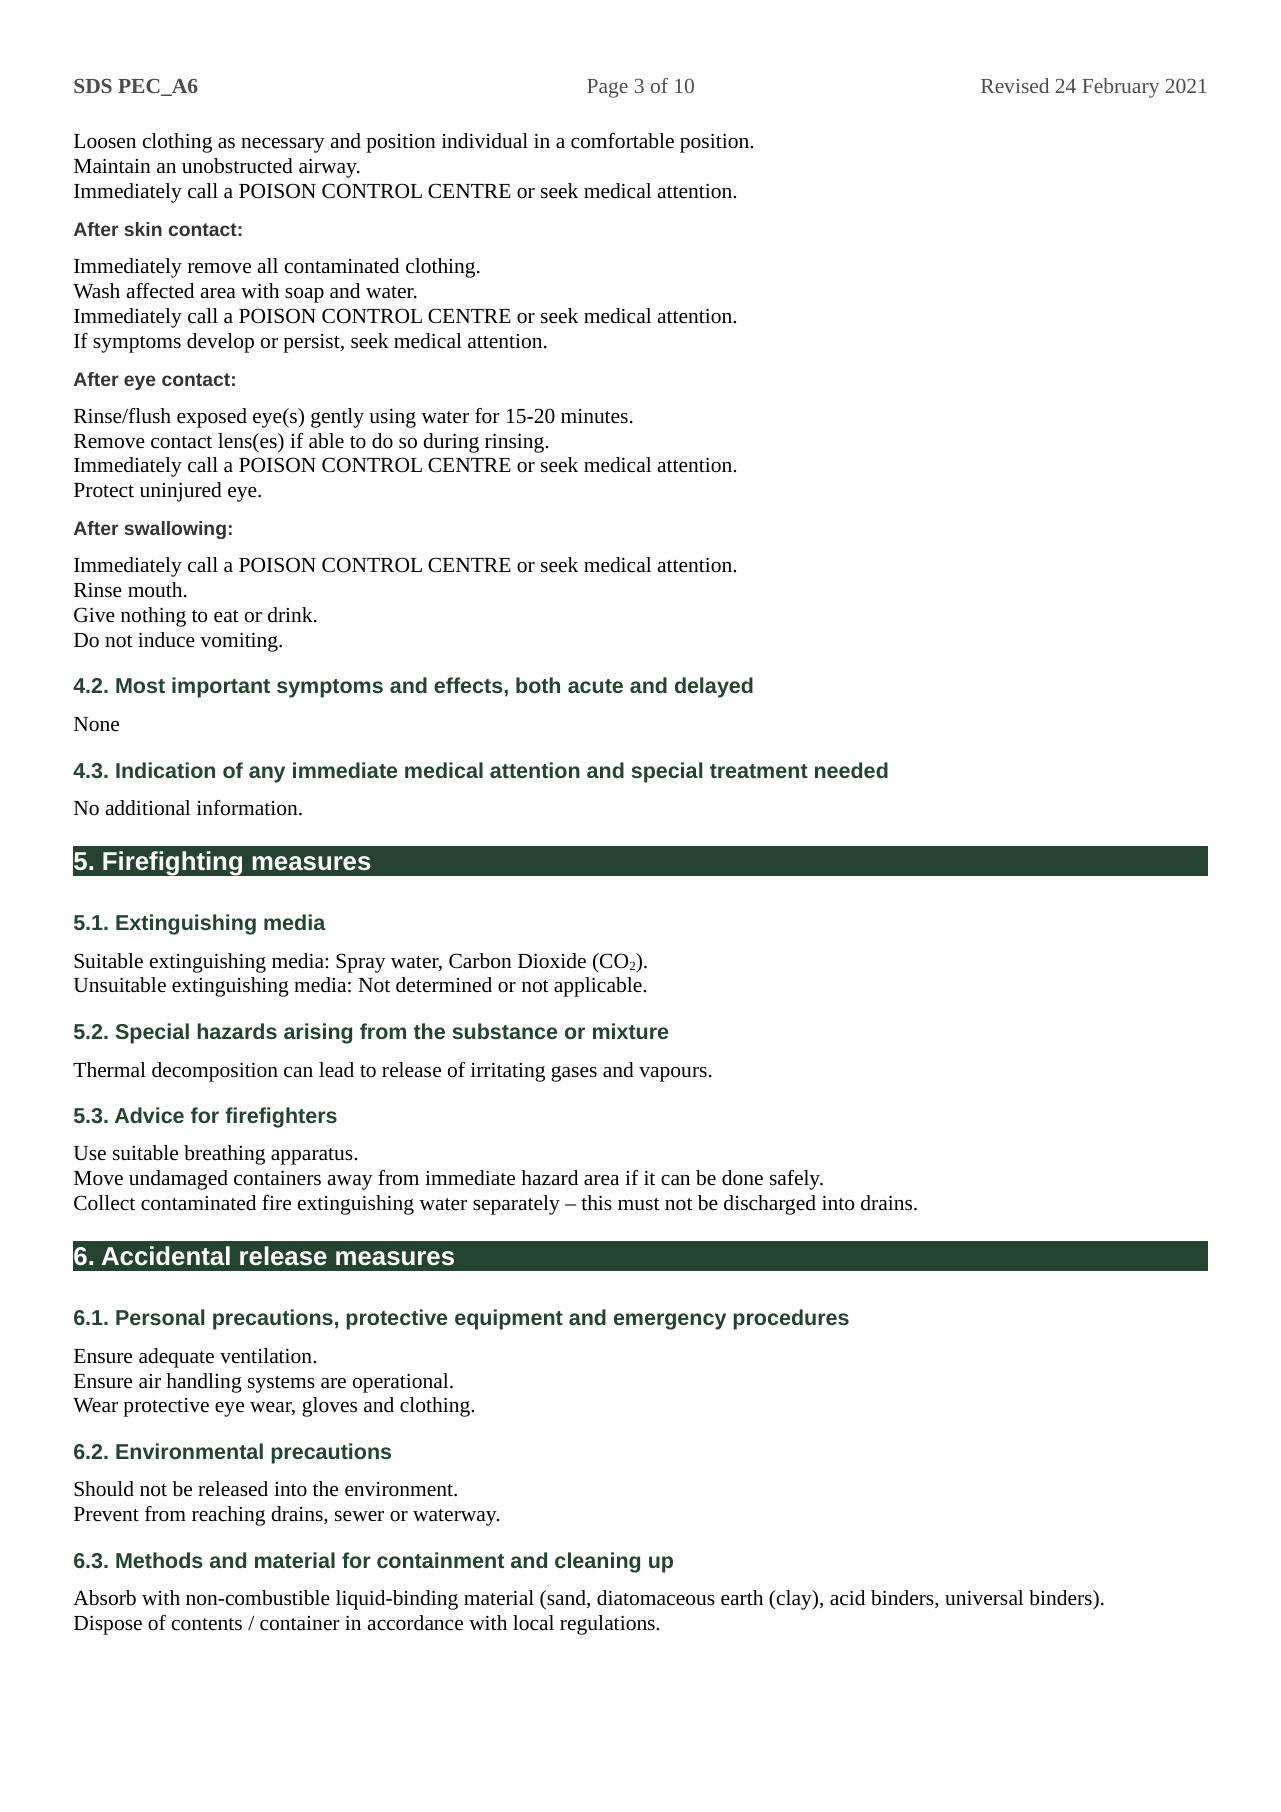  What do you see at coordinates (248, 808) in the document?
I see `information` at bounding box center [248, 808].
